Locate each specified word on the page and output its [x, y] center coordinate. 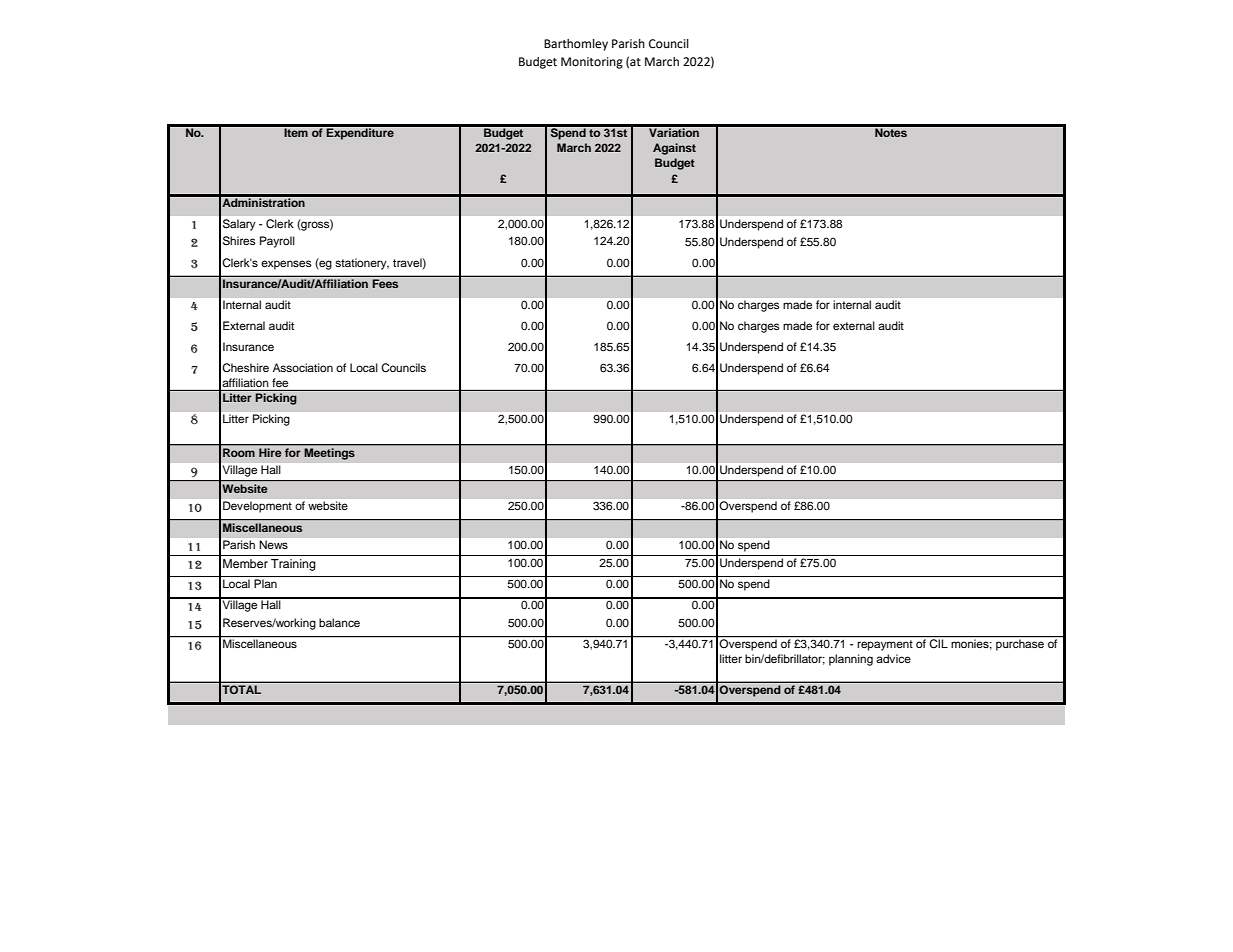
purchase [1020, 644]
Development [257, 507]
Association [303, 367]
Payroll [277, 242]
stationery [362, 264]
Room [239, 452]
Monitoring [592, 63]
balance [339, 622]
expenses [286, 265]
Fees [385, 283]
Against [674, 149]
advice [893, 658]
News [274, 544]
